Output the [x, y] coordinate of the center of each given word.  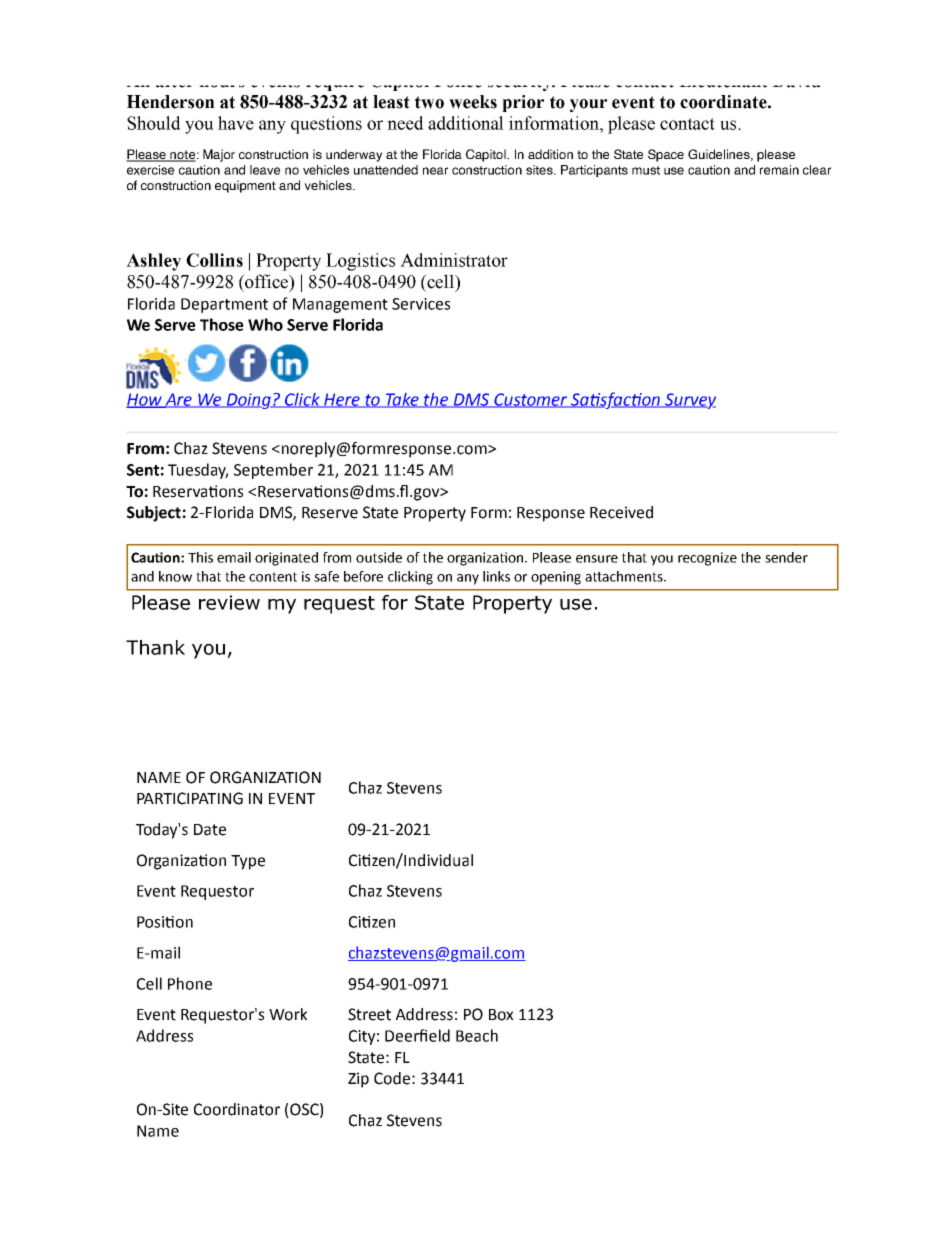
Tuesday [198, 471]
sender [786, 557]
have [236, 123]
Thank [155, 647]
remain [779, 170]
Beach [477, 1035]
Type [248, 862]
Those [222, 324]
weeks [473, 102]
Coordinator [237, 1109]
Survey [689, 401]
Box [501, 1015]
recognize [707, 559]
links [496, 576]
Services [421, 304]
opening [556, 578]
